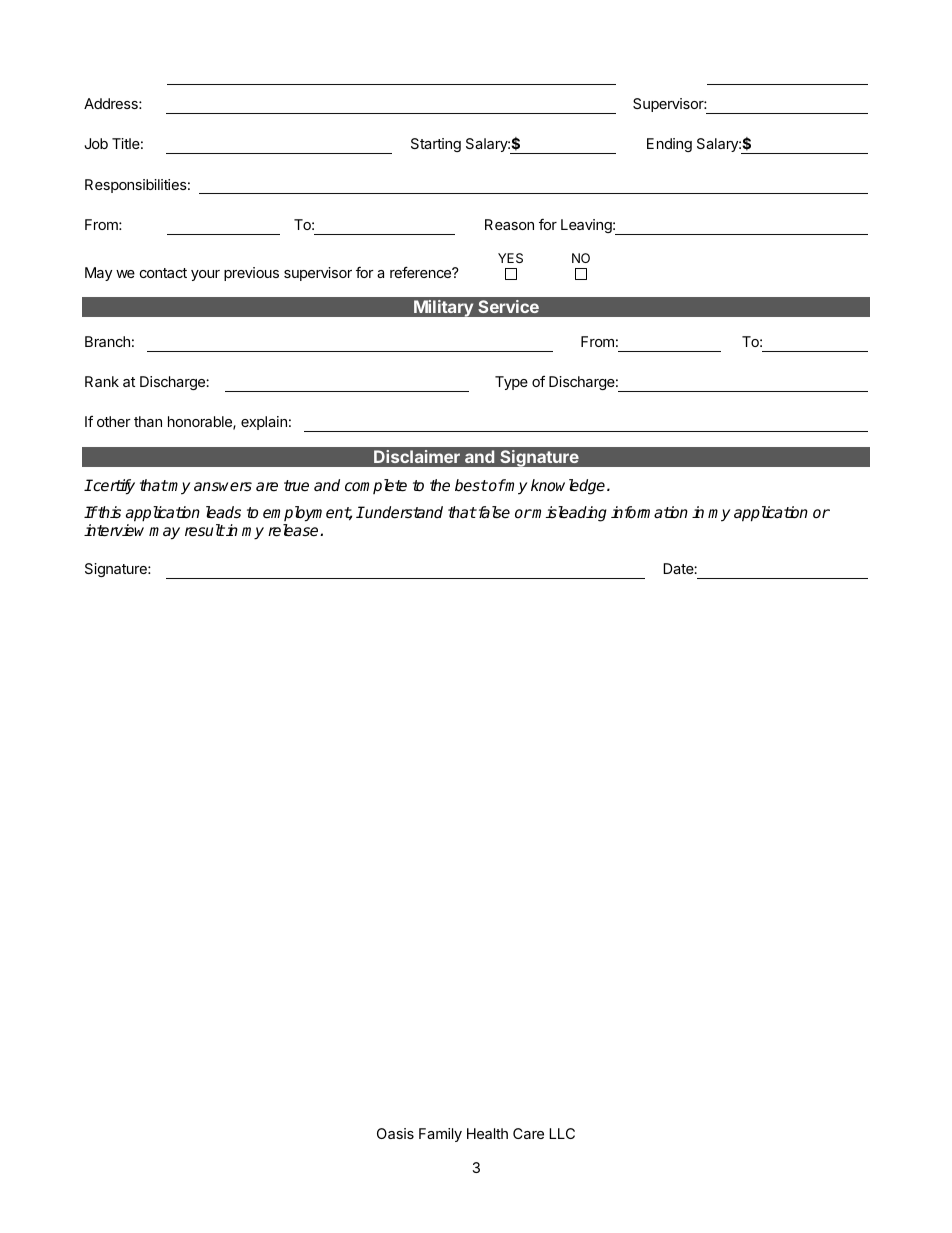 This page has width=952, height=1233. What do you see at coordinates (436, 145) in the page?
I see `Starting` at bounding box center [436, 145].
